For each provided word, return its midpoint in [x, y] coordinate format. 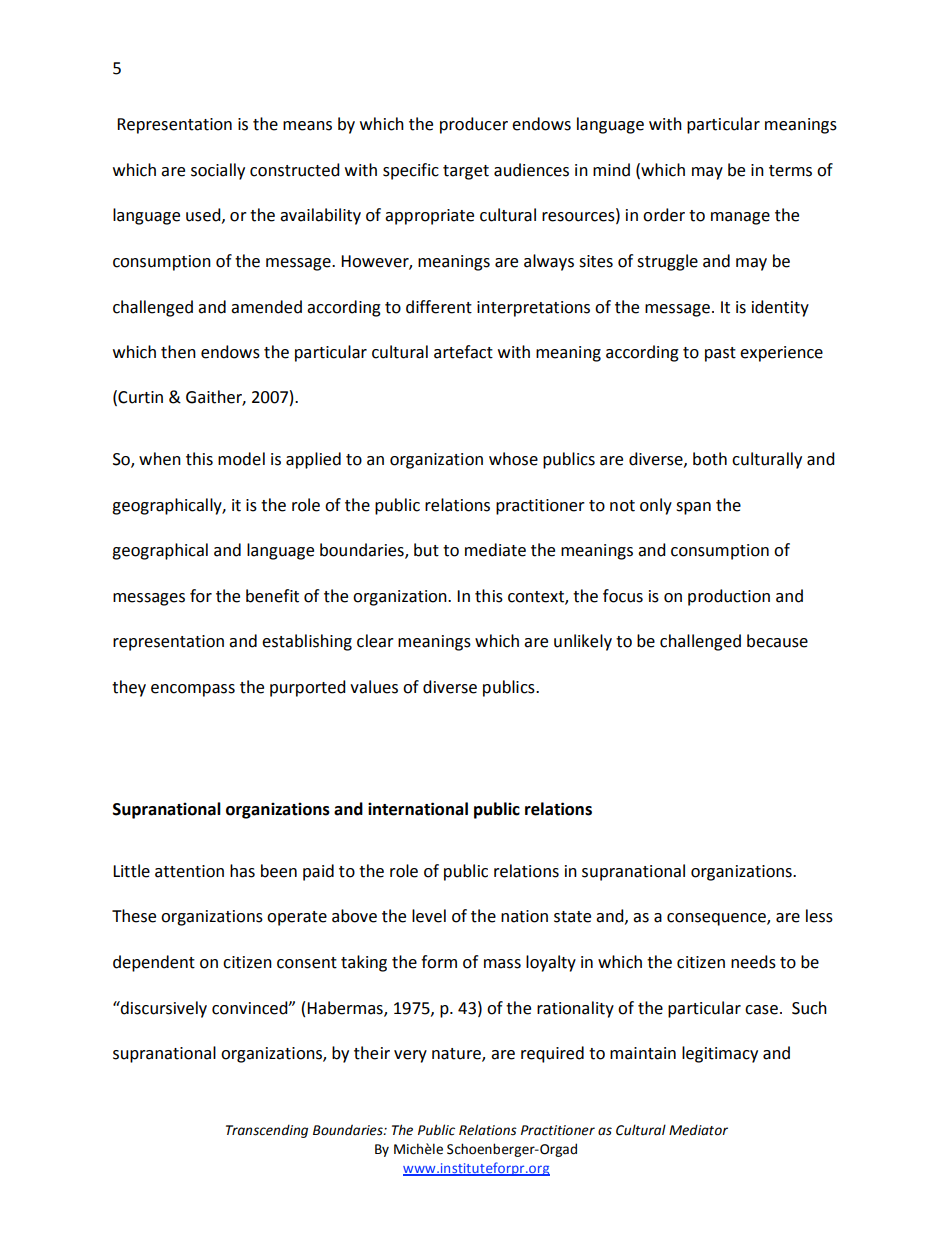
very [410, 1056]
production [729, 597]
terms [790, 171]
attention [189, 871]
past [720, 354]
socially [218, 171]
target [466, 172]
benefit [272, 596]
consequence [717, 919]
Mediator [698, 1130]
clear [375, 641]
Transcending [267, 1131]
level [429, 916]
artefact [463, 352]
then [178, 352]
